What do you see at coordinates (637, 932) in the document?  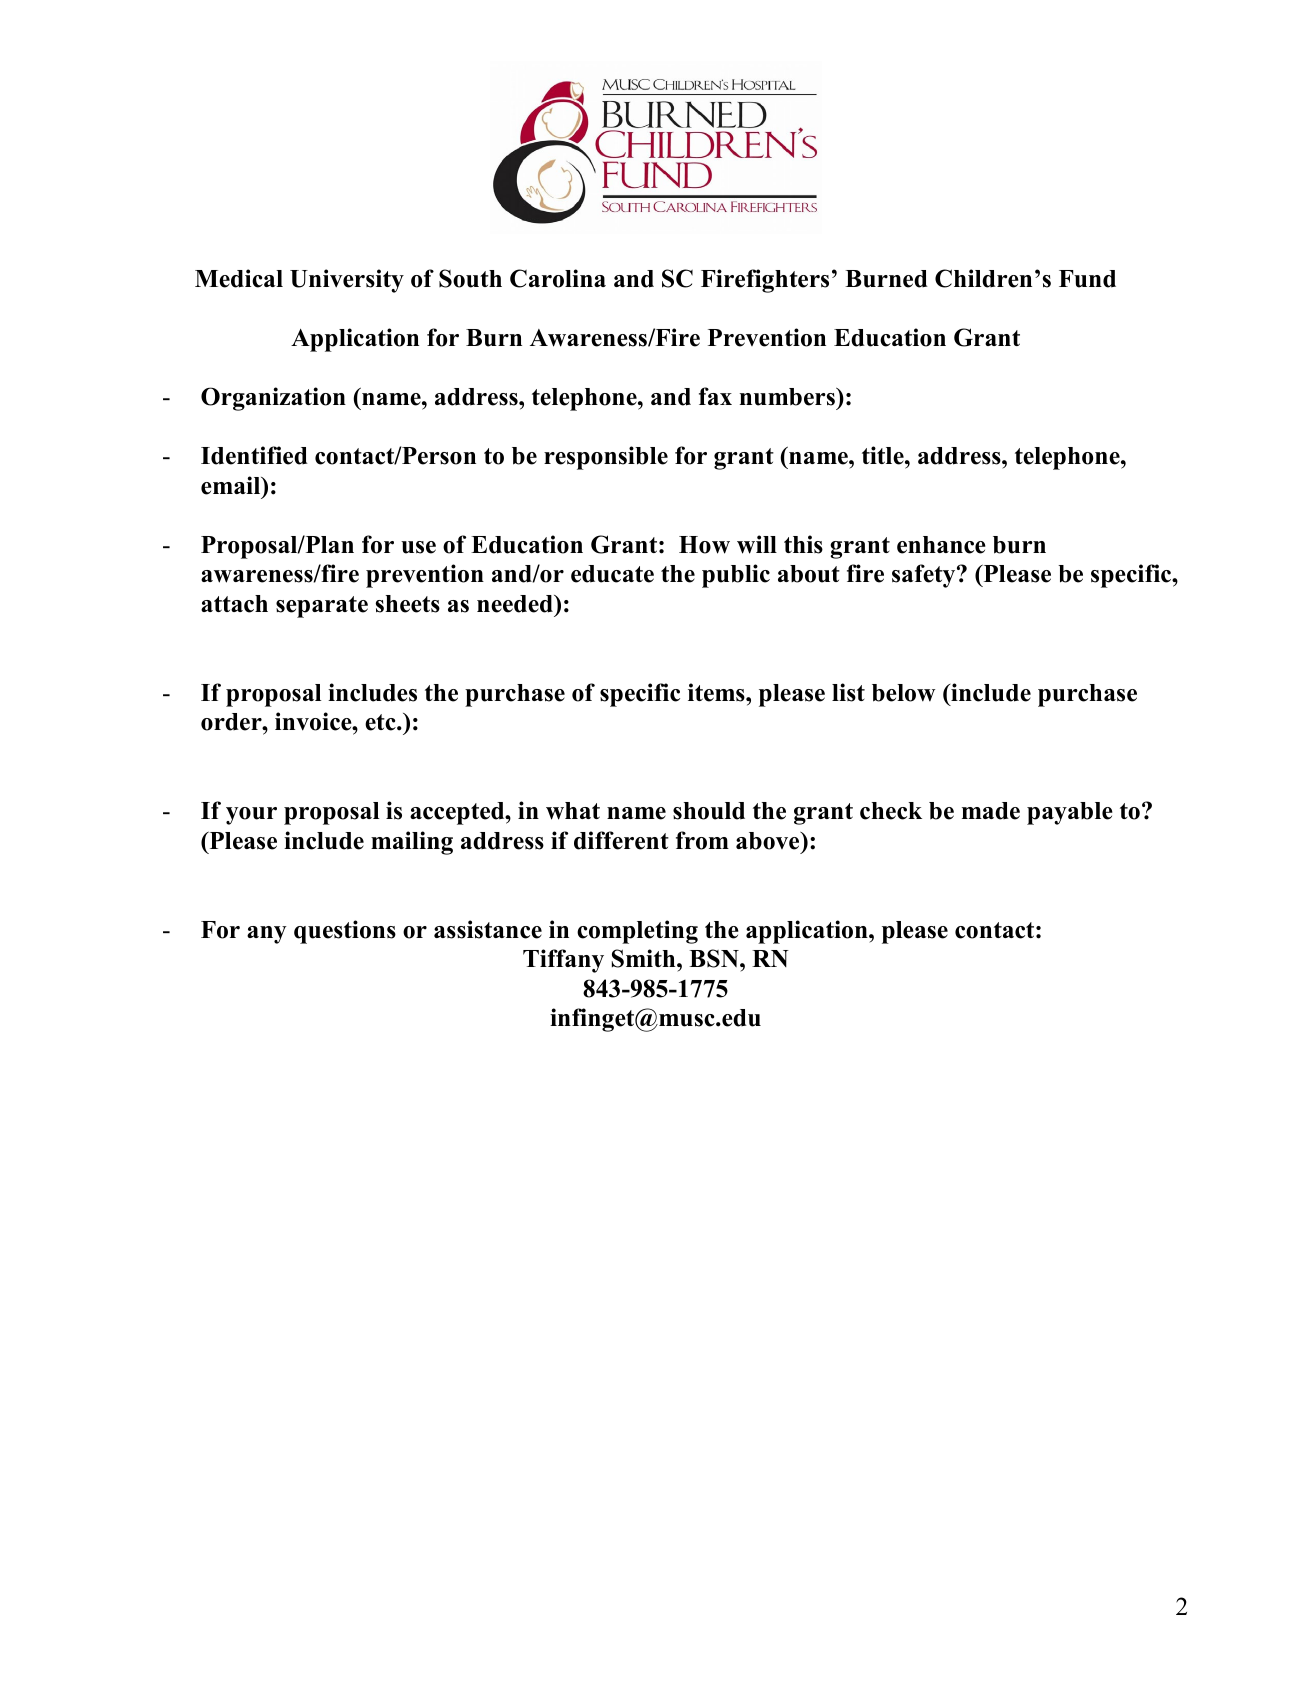 I see `completing` at bounding box center [637, 932].
